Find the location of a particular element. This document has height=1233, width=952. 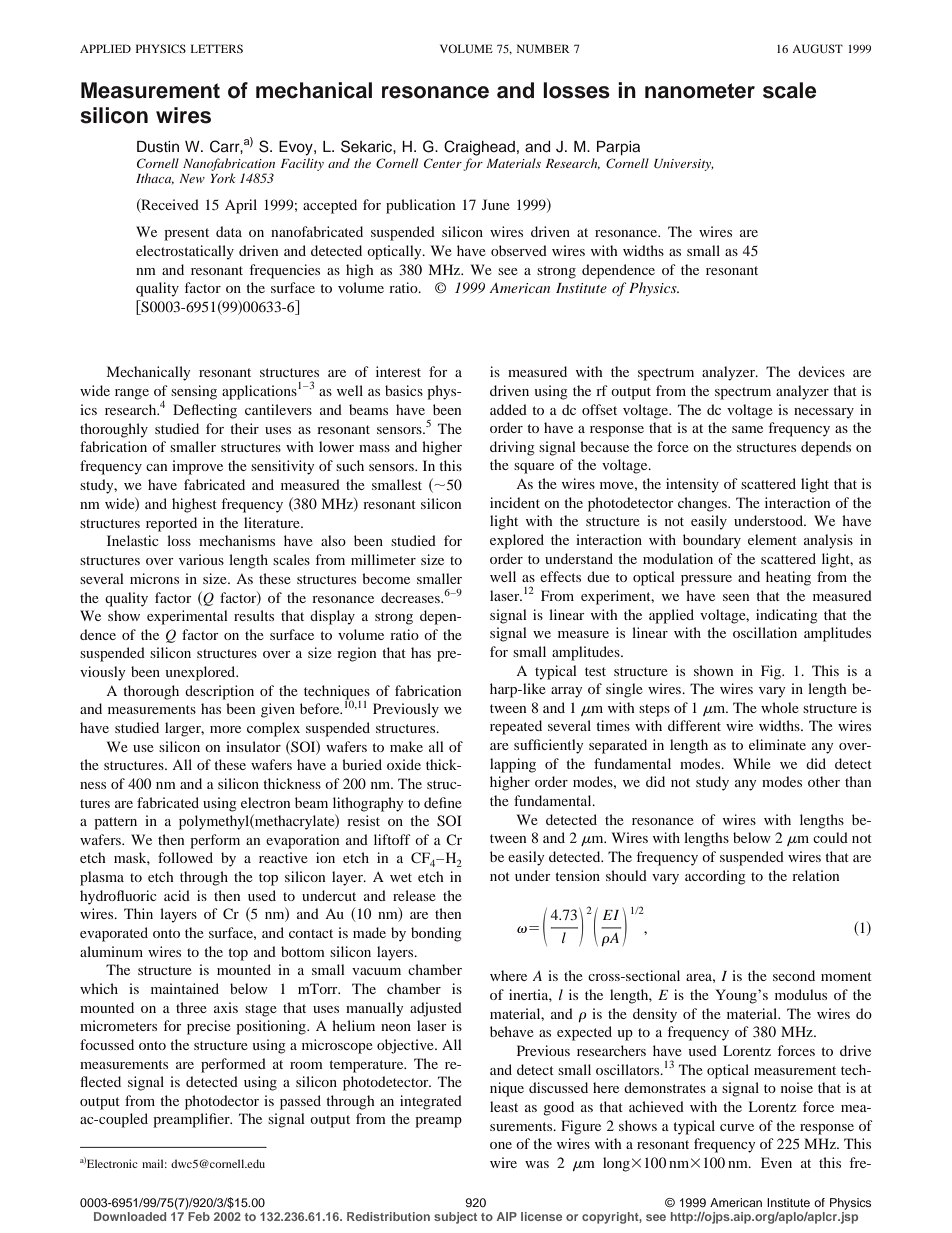

subject is located at coordinates (455, 1218).
